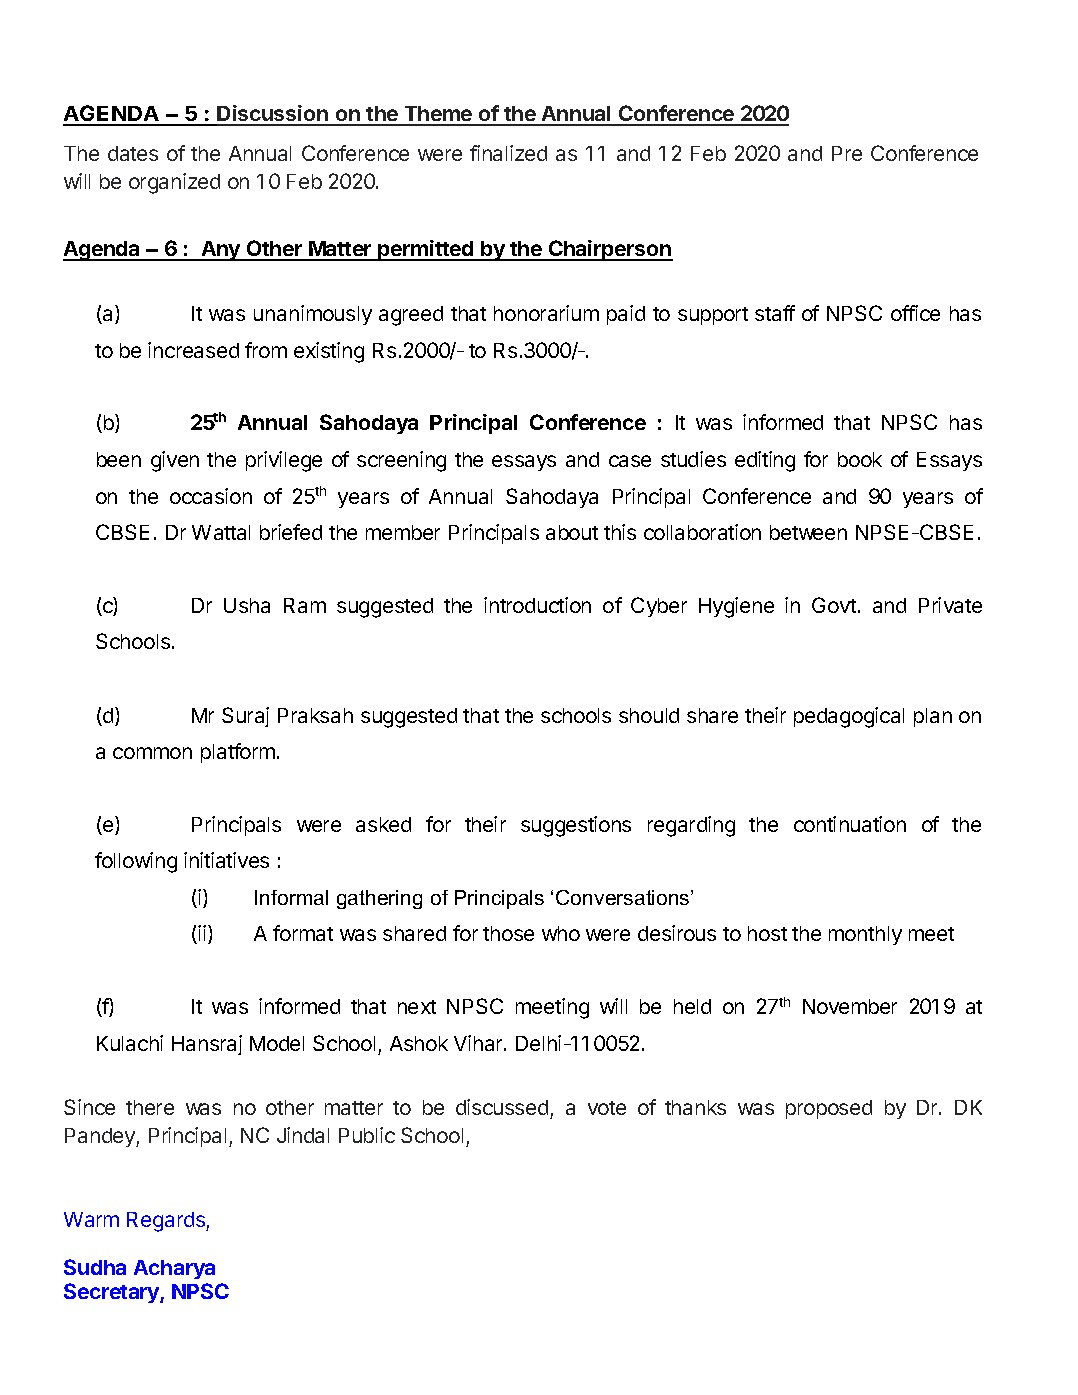 This screenshot has height=1395, width=1078. I want to click on case, so click(630, 461).
